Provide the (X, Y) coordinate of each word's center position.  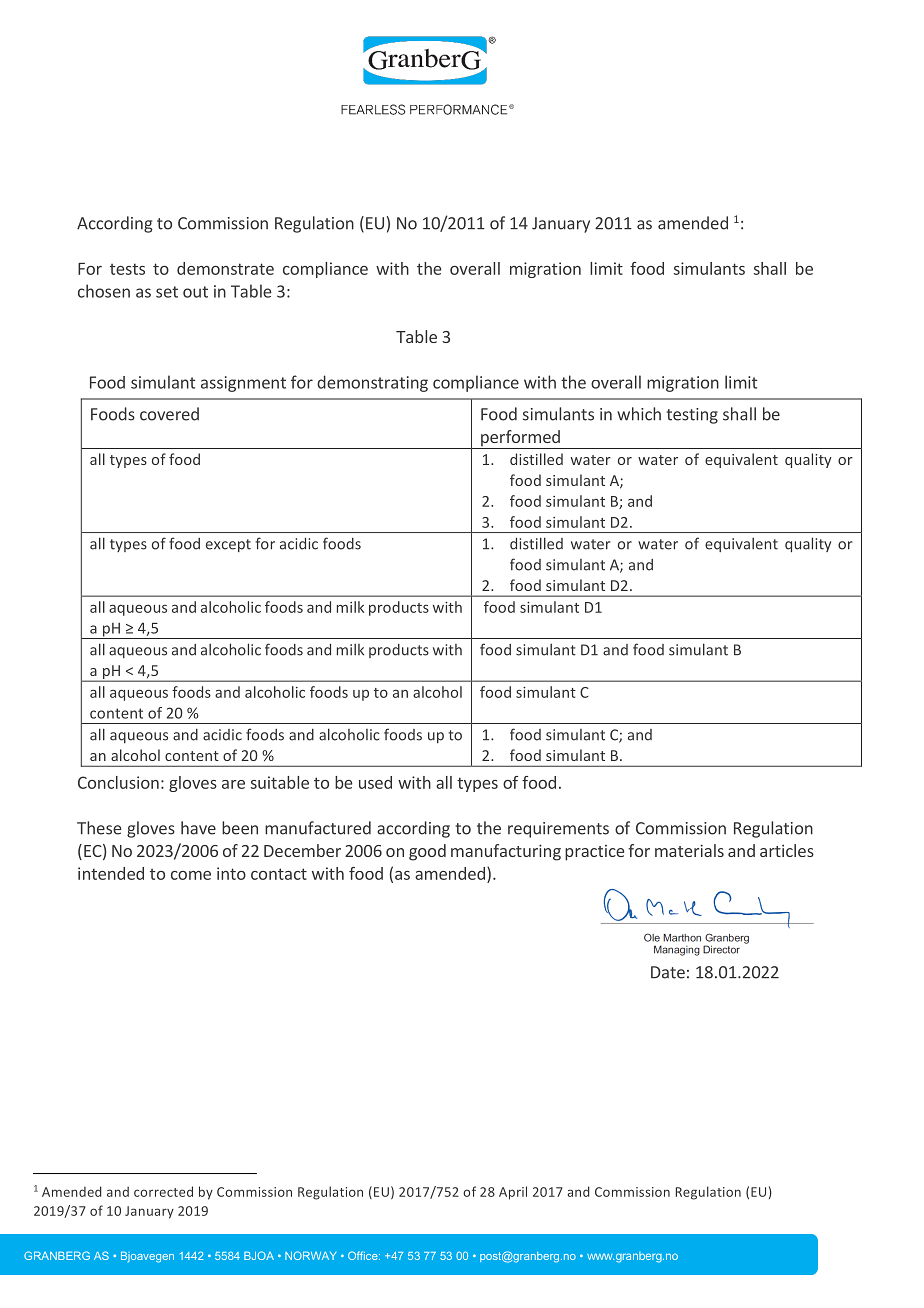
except (228, 545)
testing (692, 416)
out (195, 292)
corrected (163, 1191)
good (427, 852)
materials (689, 850)
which (639, 414)
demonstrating (372, 383)
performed (520, 439)
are (233, 784)
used (375, 782)
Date (668, 972)
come (191, 875)
